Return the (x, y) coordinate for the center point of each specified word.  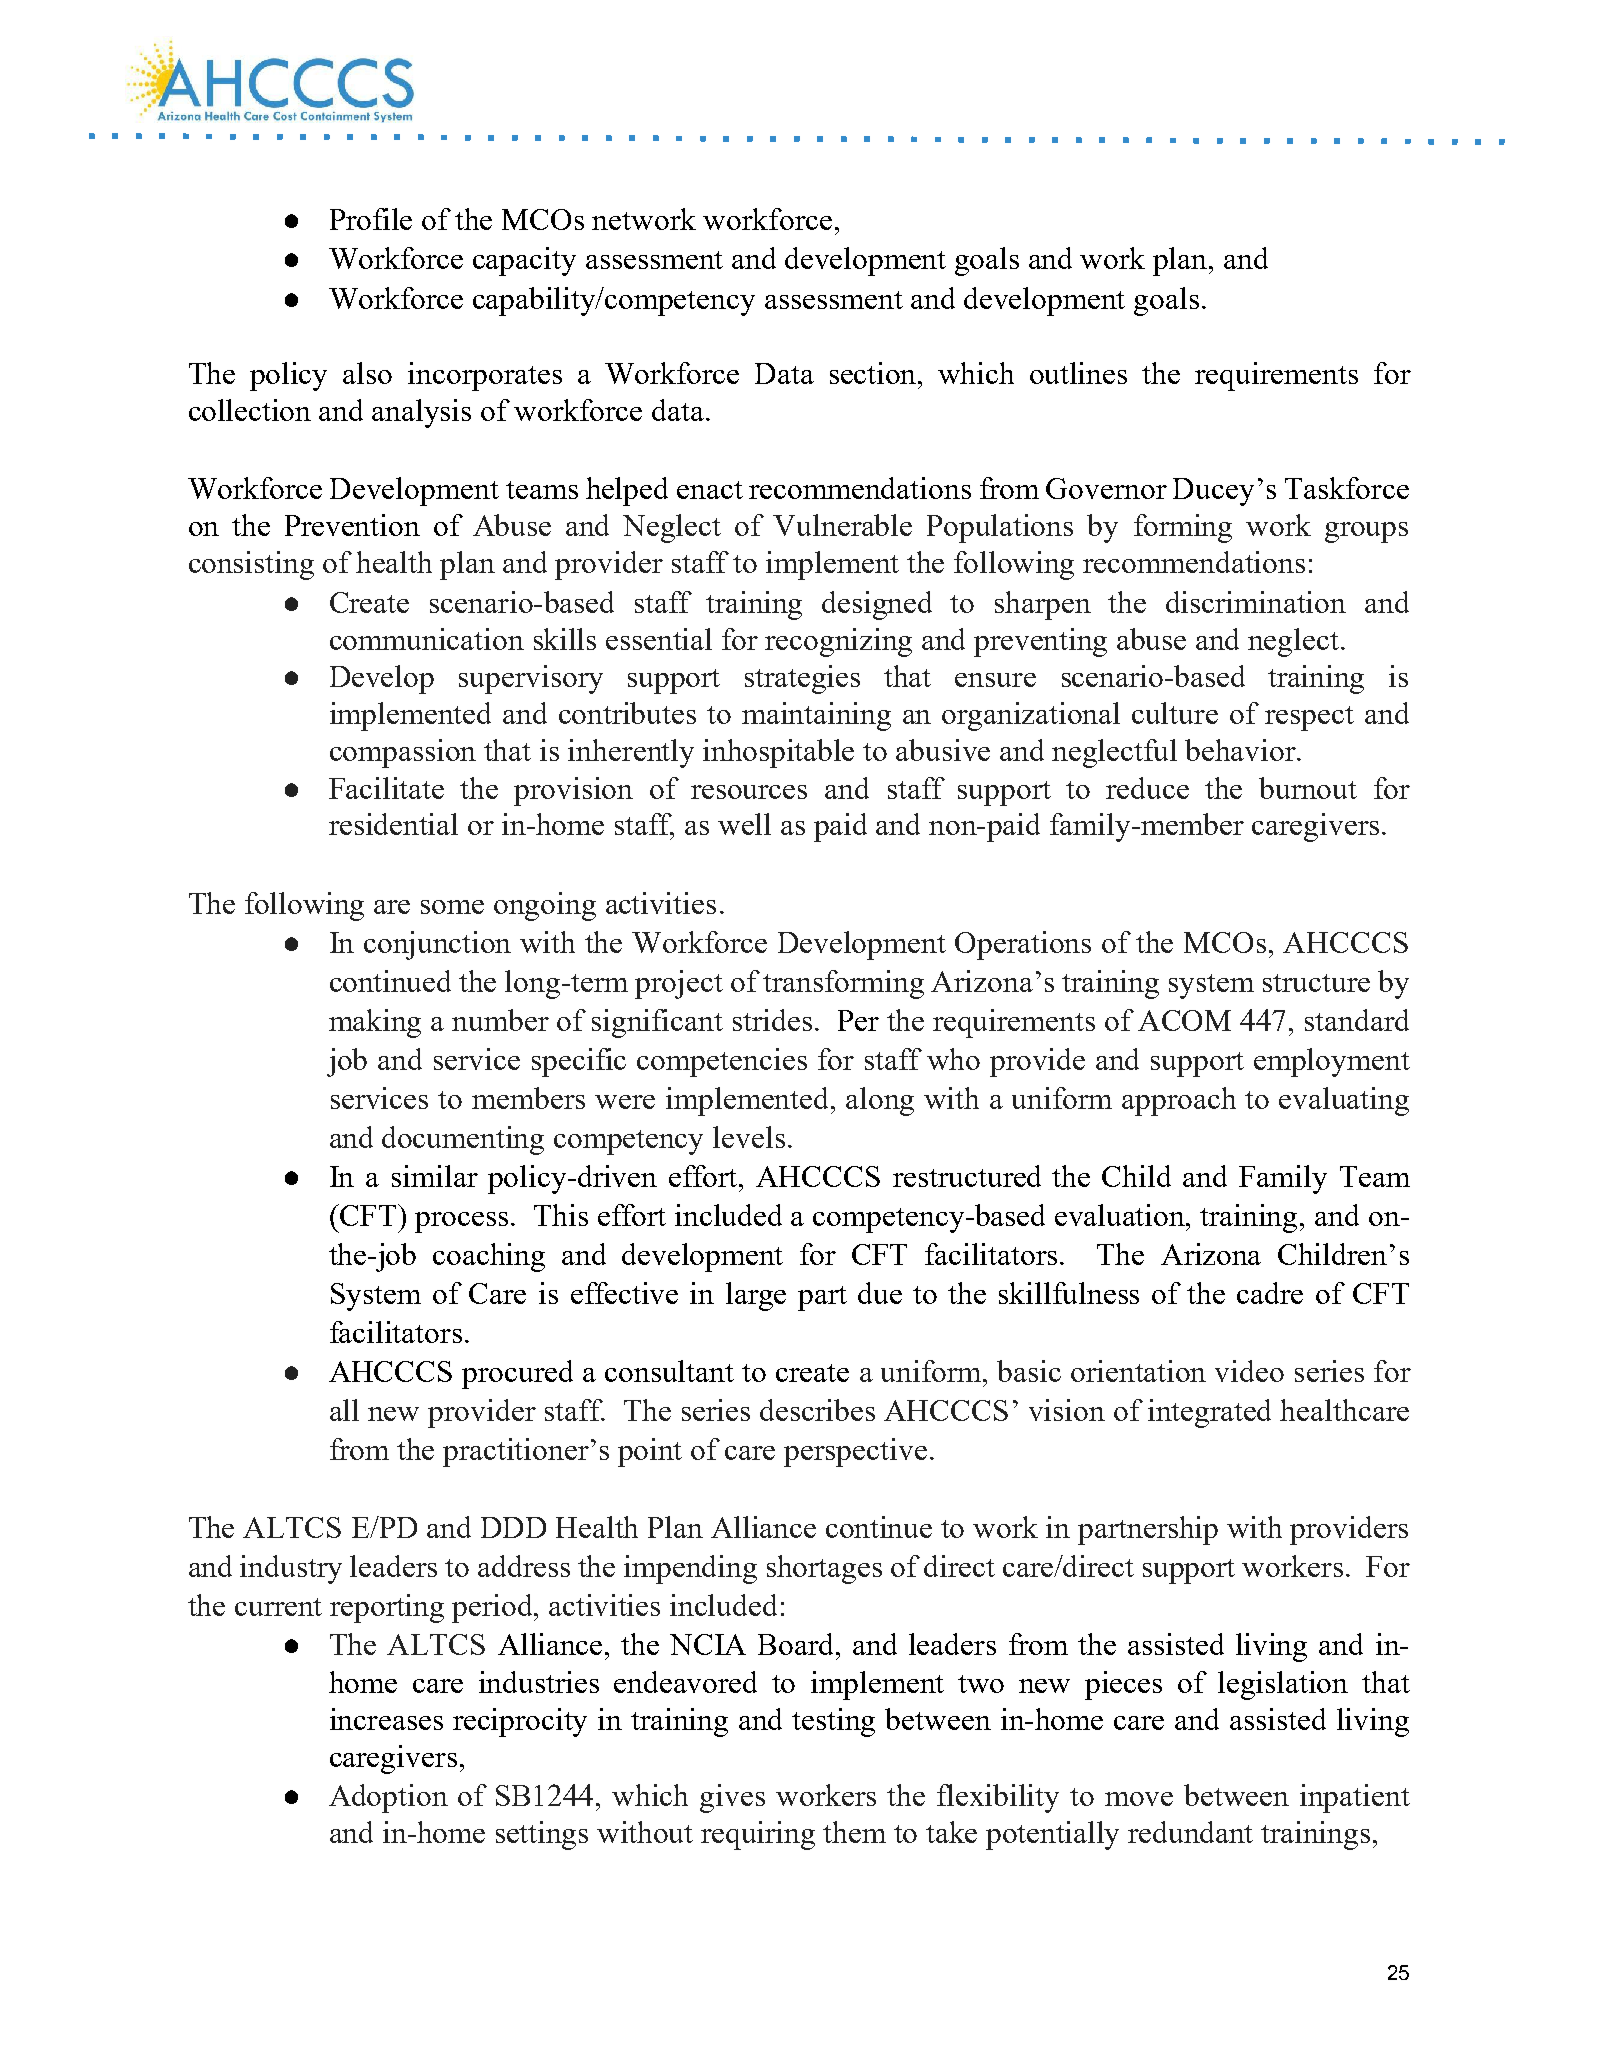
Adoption (388, 1798)
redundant (1190, 1832)
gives (732, 1798)
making (375, 1023)
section (874, 373)
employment (1332, 1062)
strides (772, 1020)
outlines (1078, 373)
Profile (371, 219)
